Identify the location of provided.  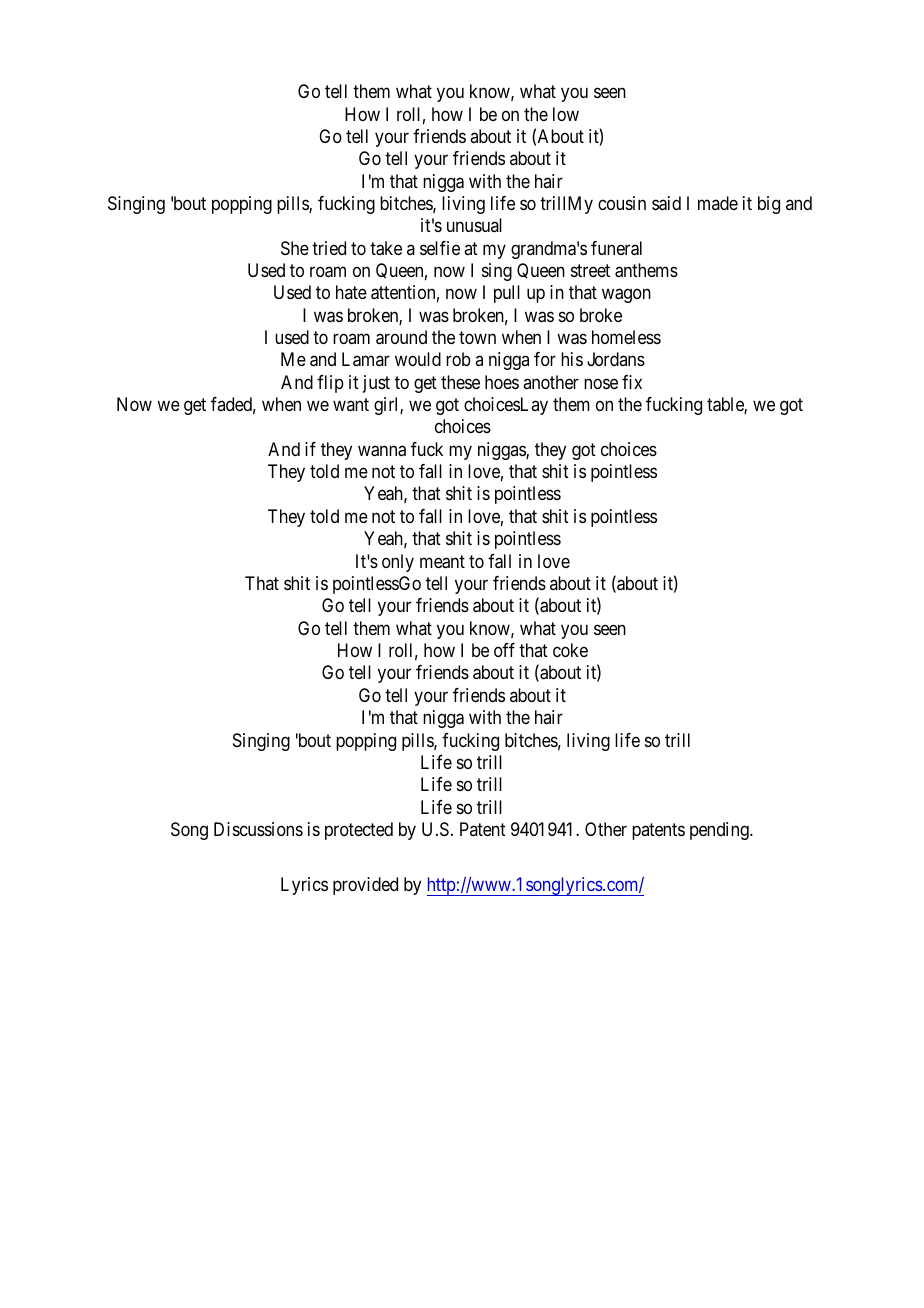
(365, 886).
